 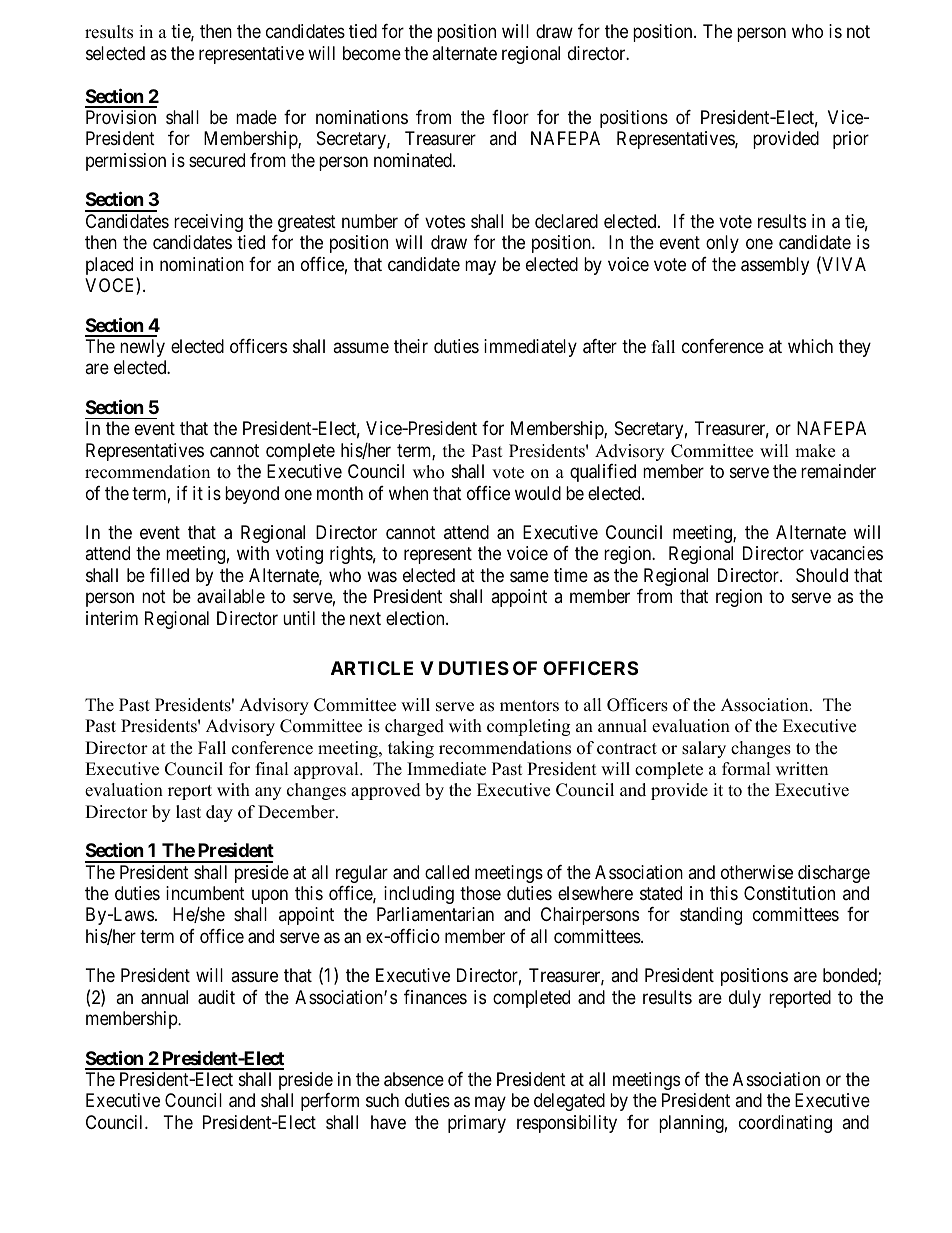 I want to click on primary, so click(x=477, y=1124).
